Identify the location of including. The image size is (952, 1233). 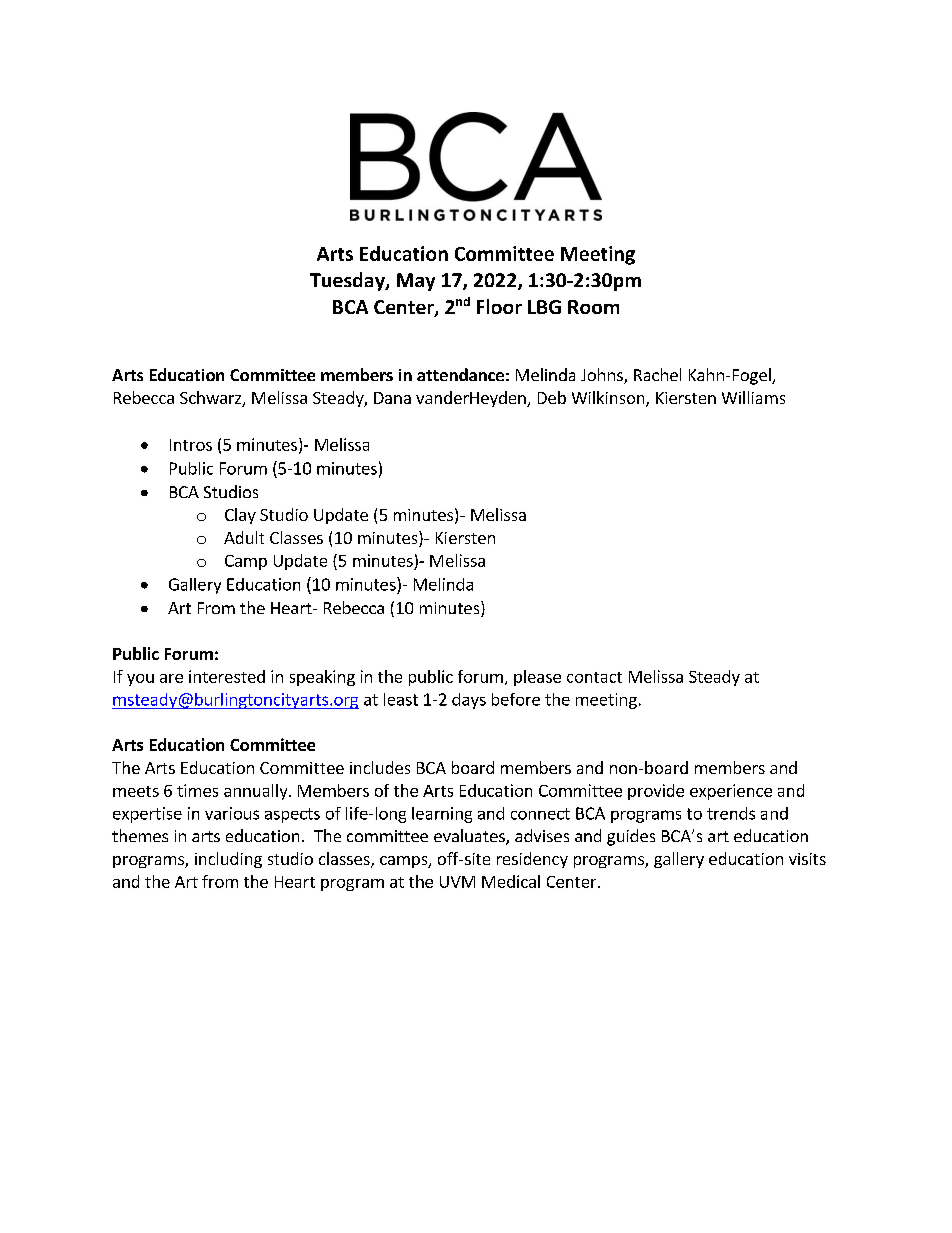
(228, 860).
